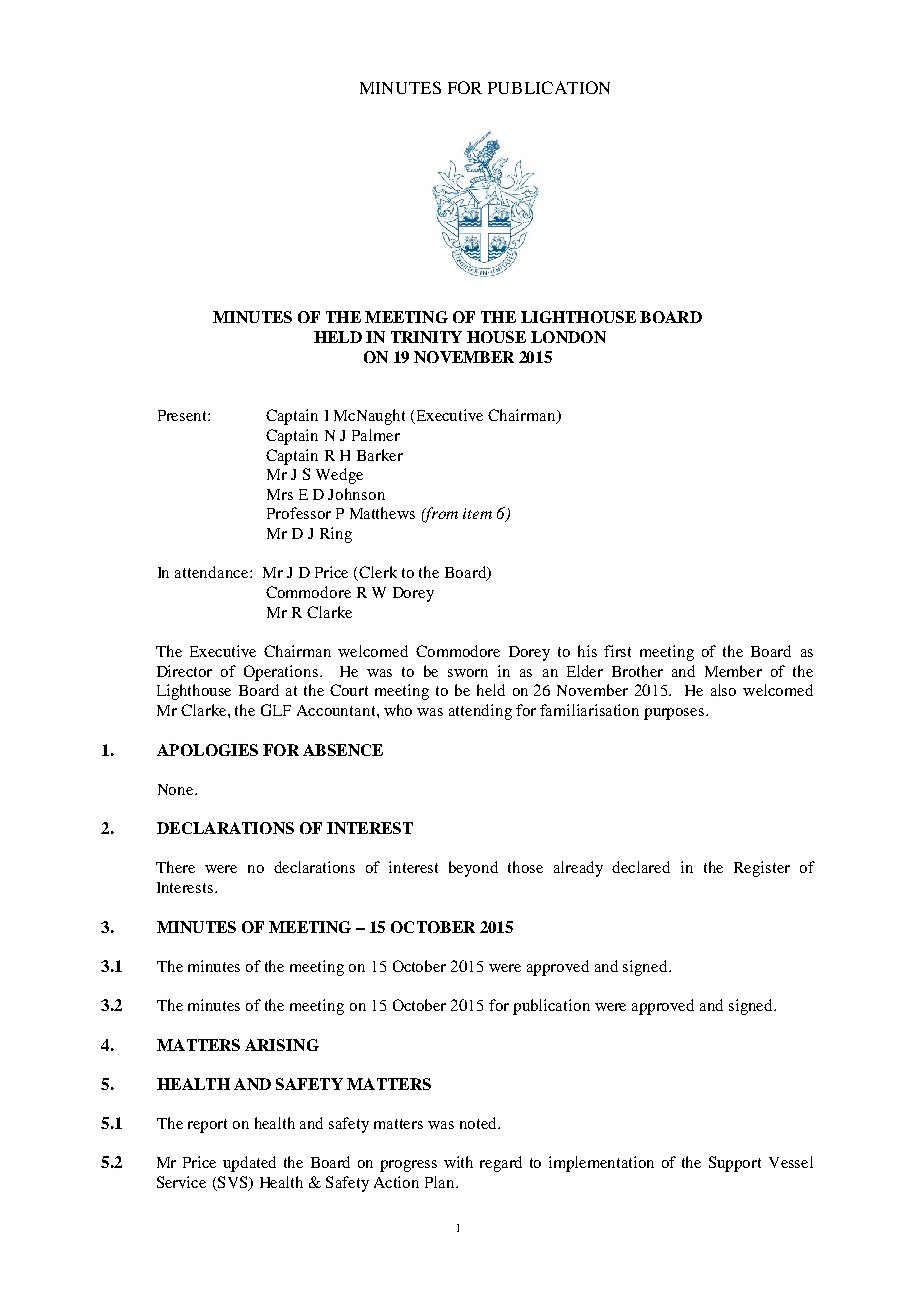 The image size is (924, 1308). What do you see at coordinates (473, 869) in the screenshot?
I see `beyond` at bounding box center [473, 869].
